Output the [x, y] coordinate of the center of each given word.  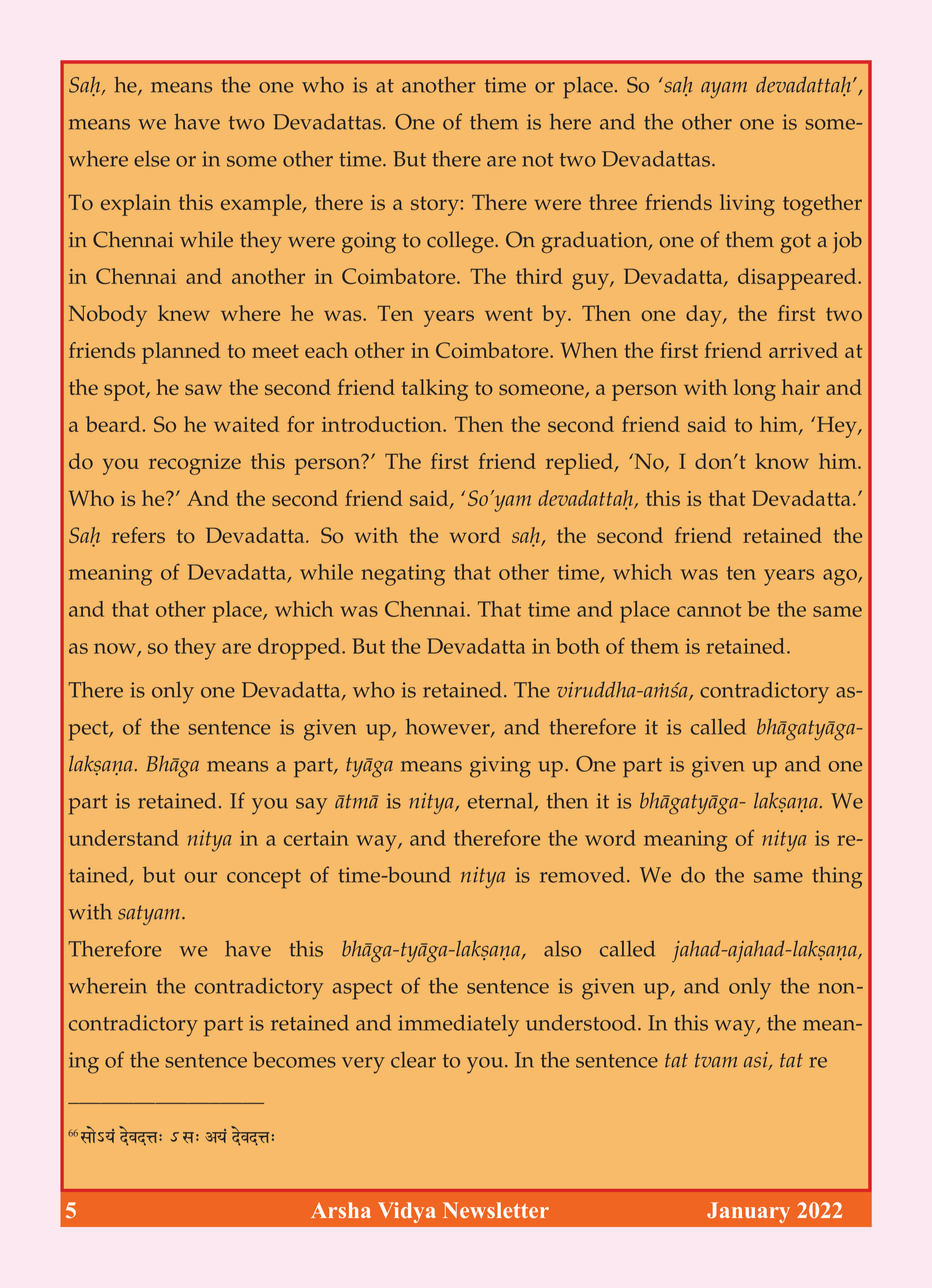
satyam [150, 915]
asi [757, 1061]
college [461, 242]
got [796, 243]
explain [136, 205]
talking [435, 390]
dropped [300, 649]
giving [500, 767]
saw [203, 389]
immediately [458, 1025]
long [755, 390]
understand [124, 838]
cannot [709, 610]
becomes [294, 1060]
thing [837, 878]
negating [403, 575]
